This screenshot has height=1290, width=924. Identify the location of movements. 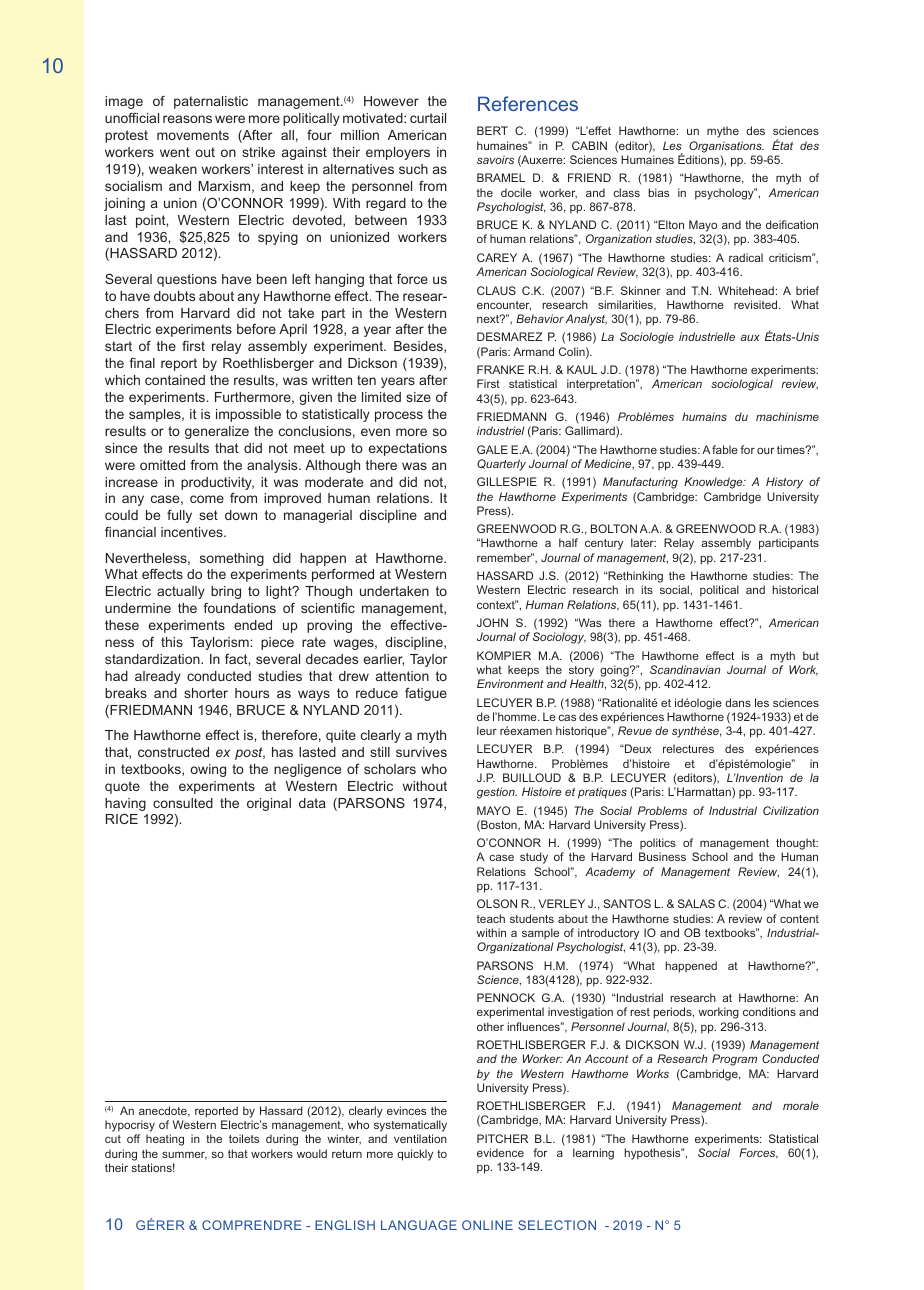
(193, 135).
